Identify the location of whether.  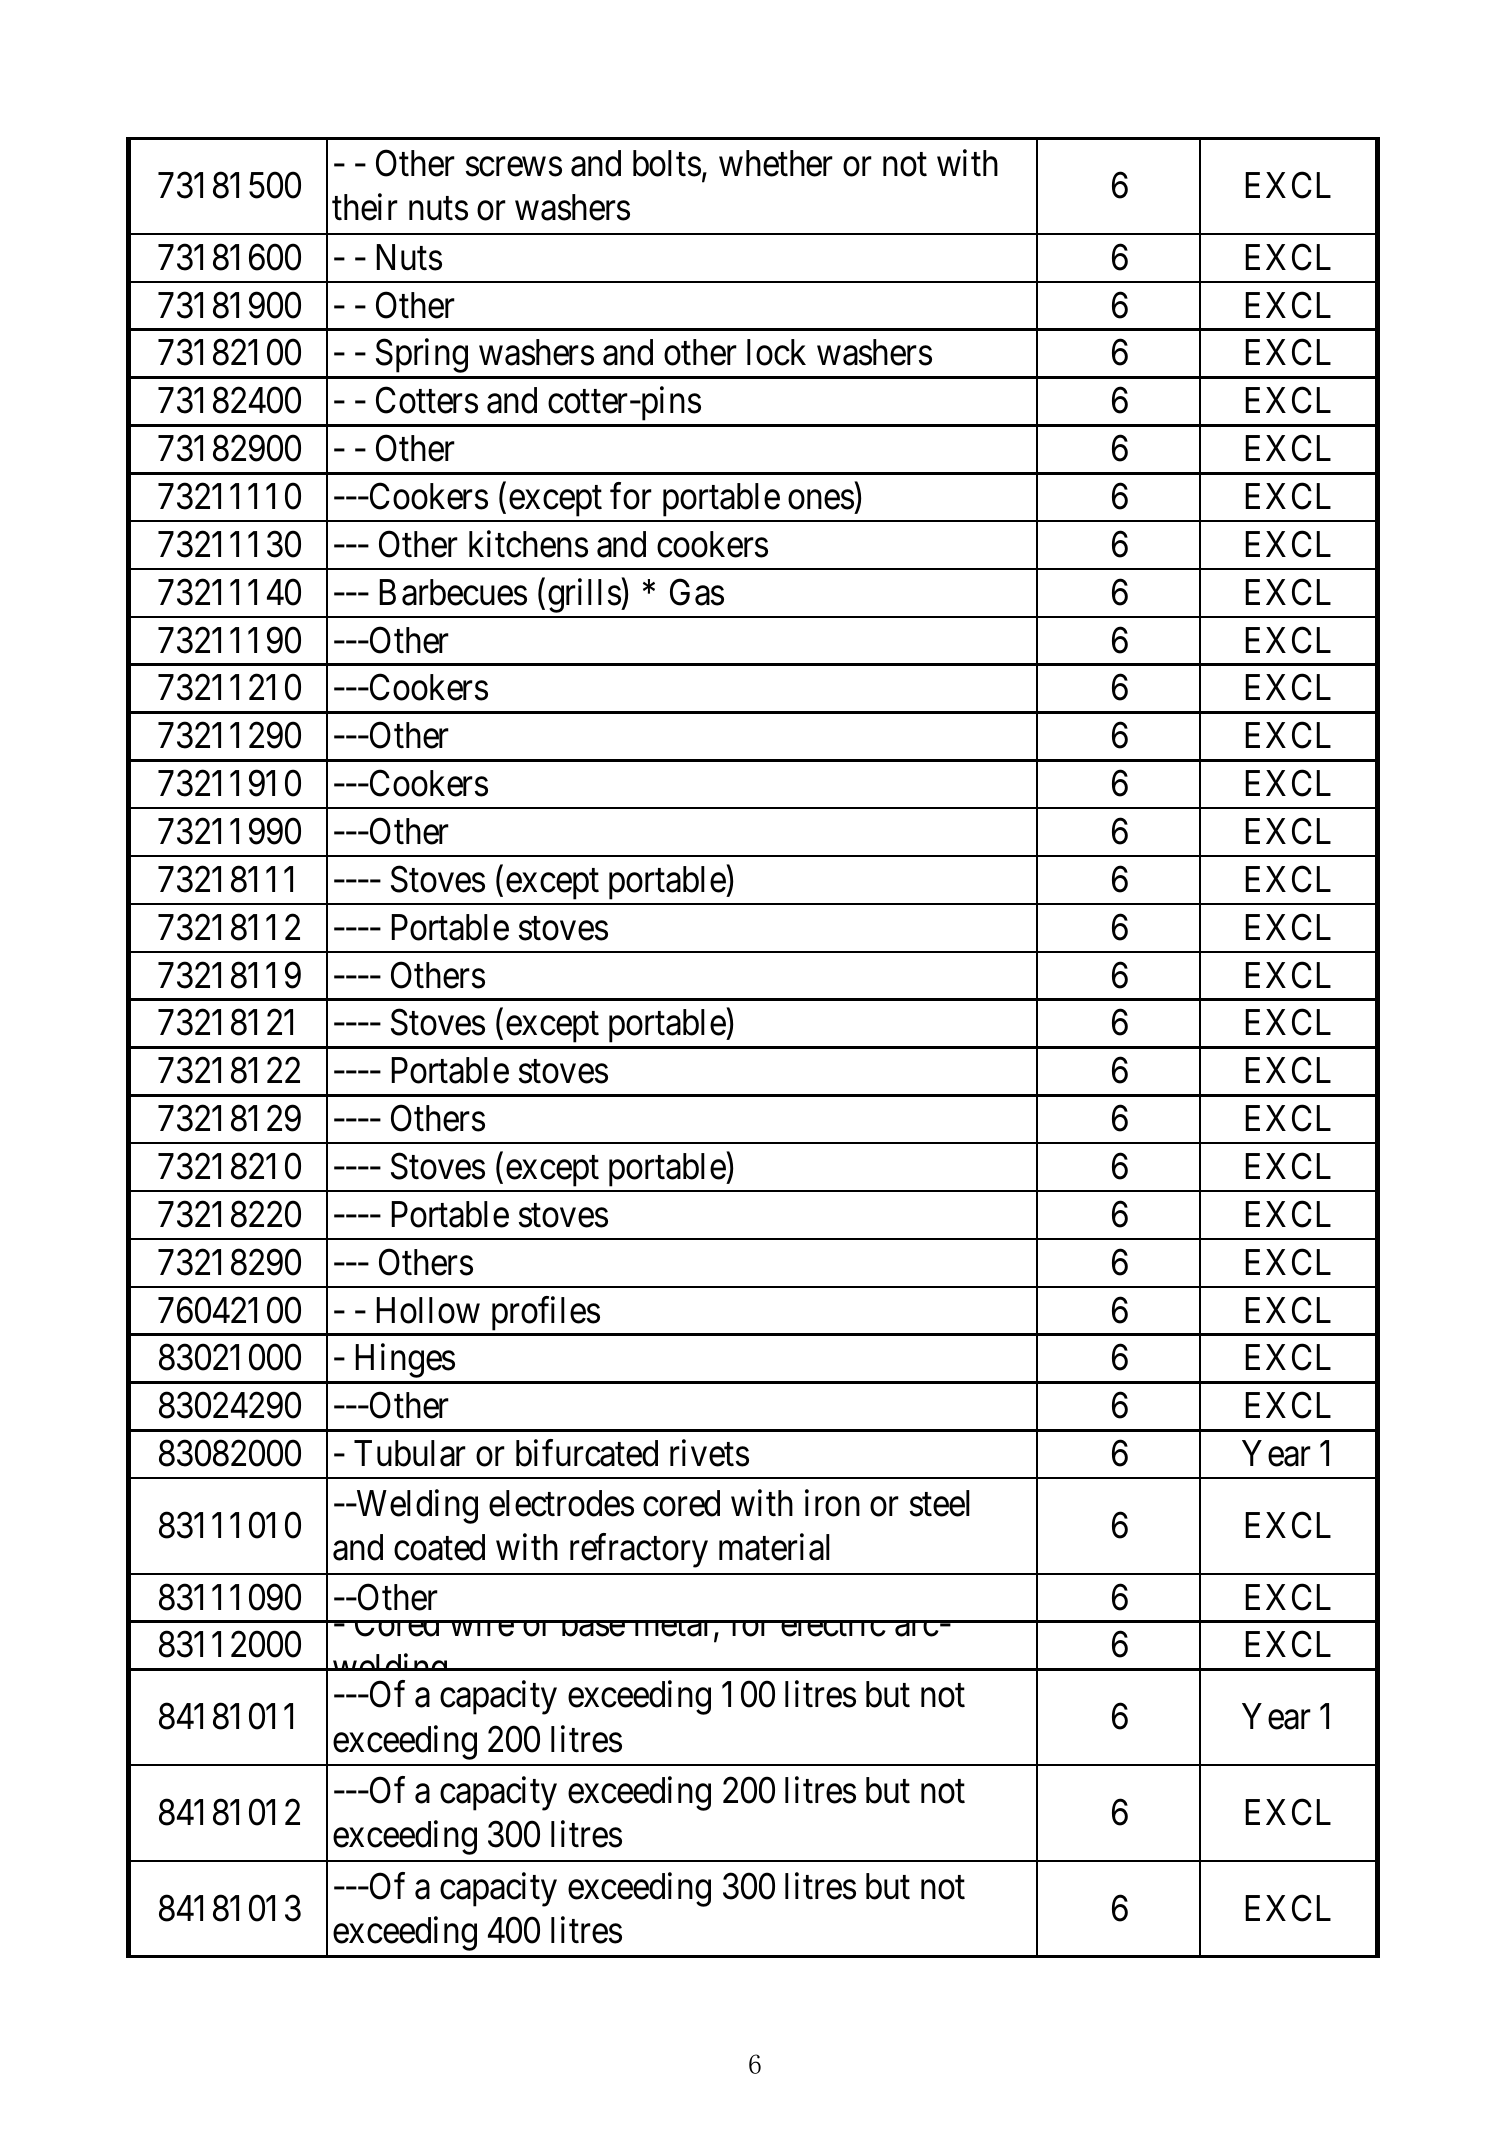
(776, 163).
